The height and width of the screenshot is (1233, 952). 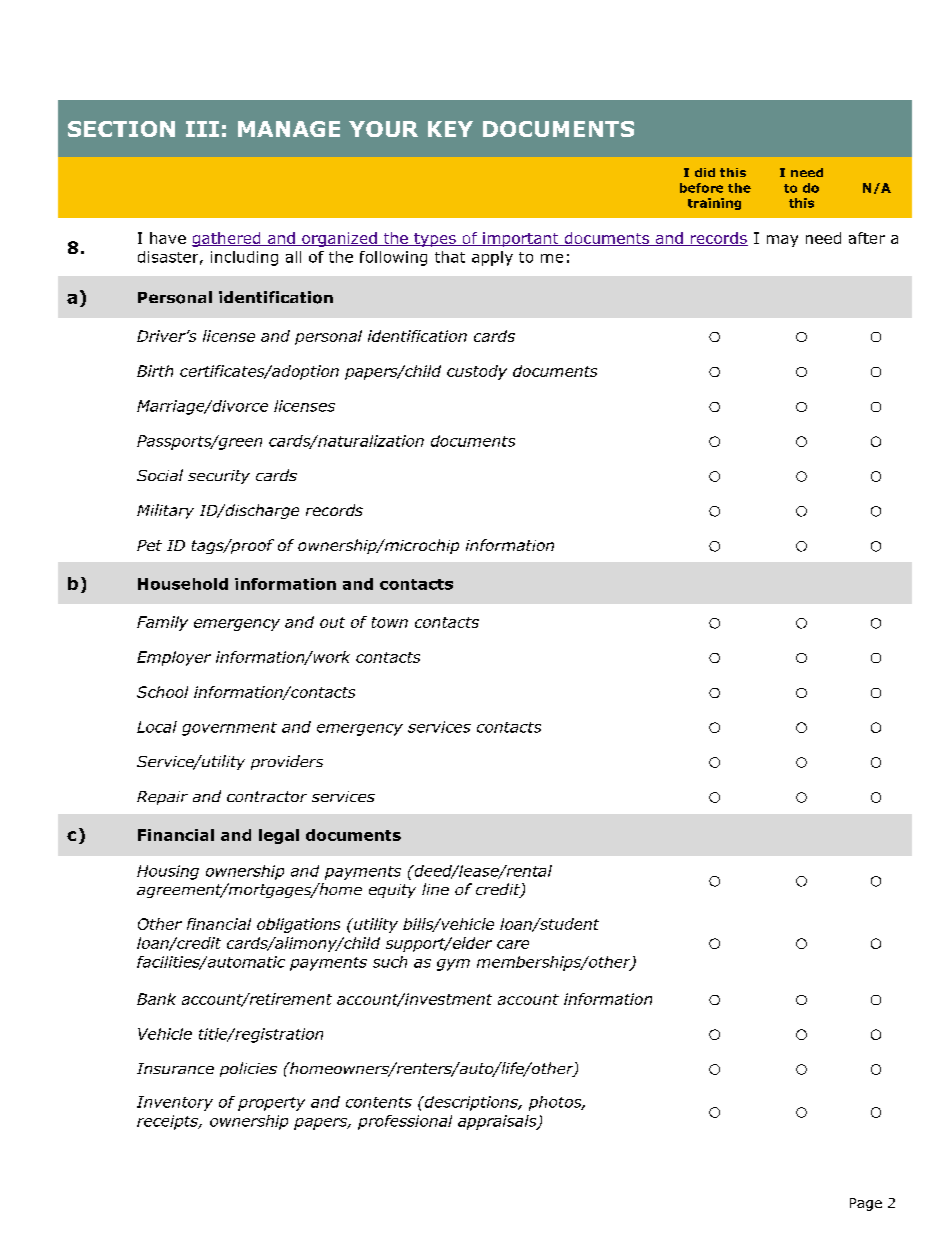 I want to click on receipts, so click(x=168, y=1122).
